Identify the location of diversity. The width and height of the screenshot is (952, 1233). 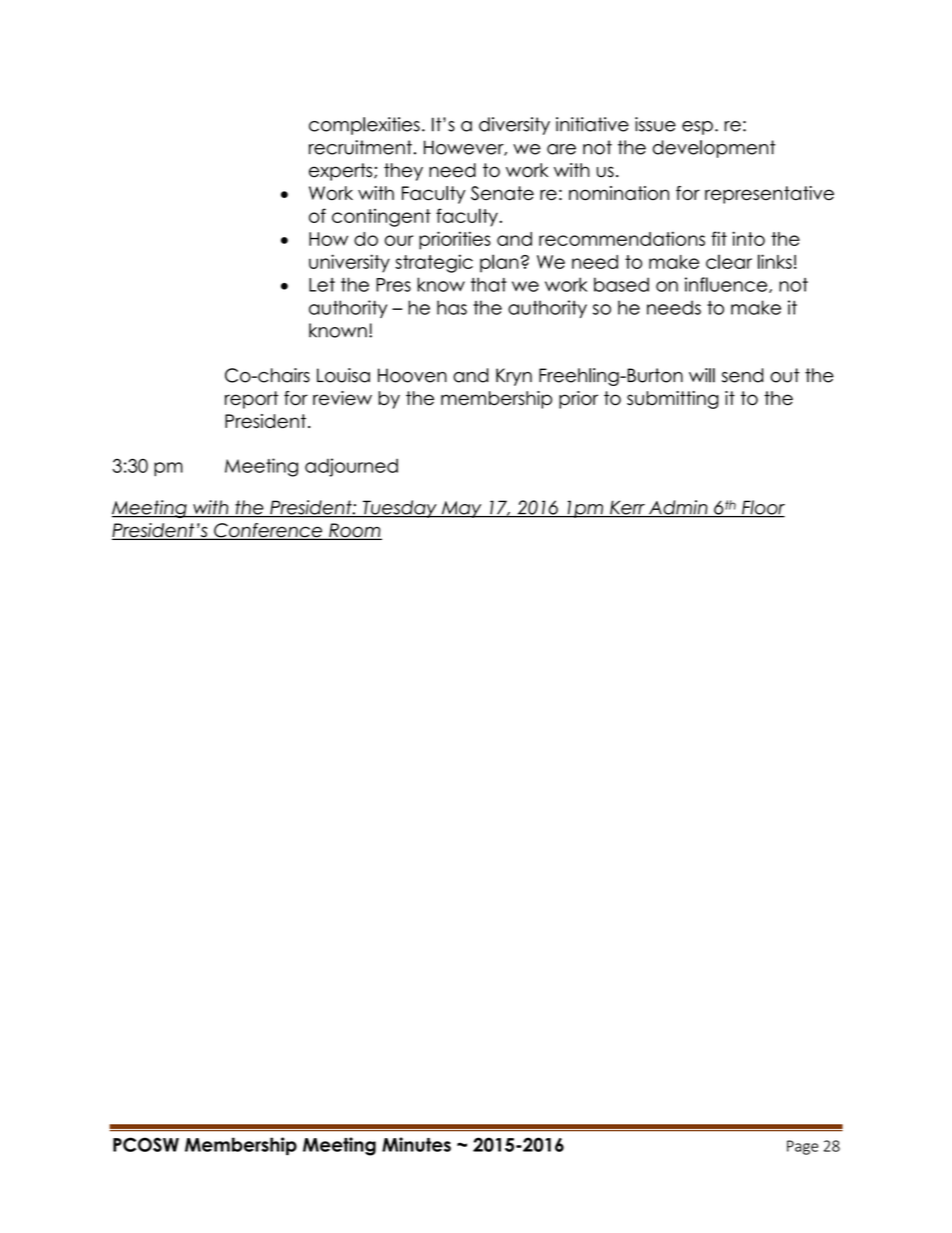
(514, 126).
